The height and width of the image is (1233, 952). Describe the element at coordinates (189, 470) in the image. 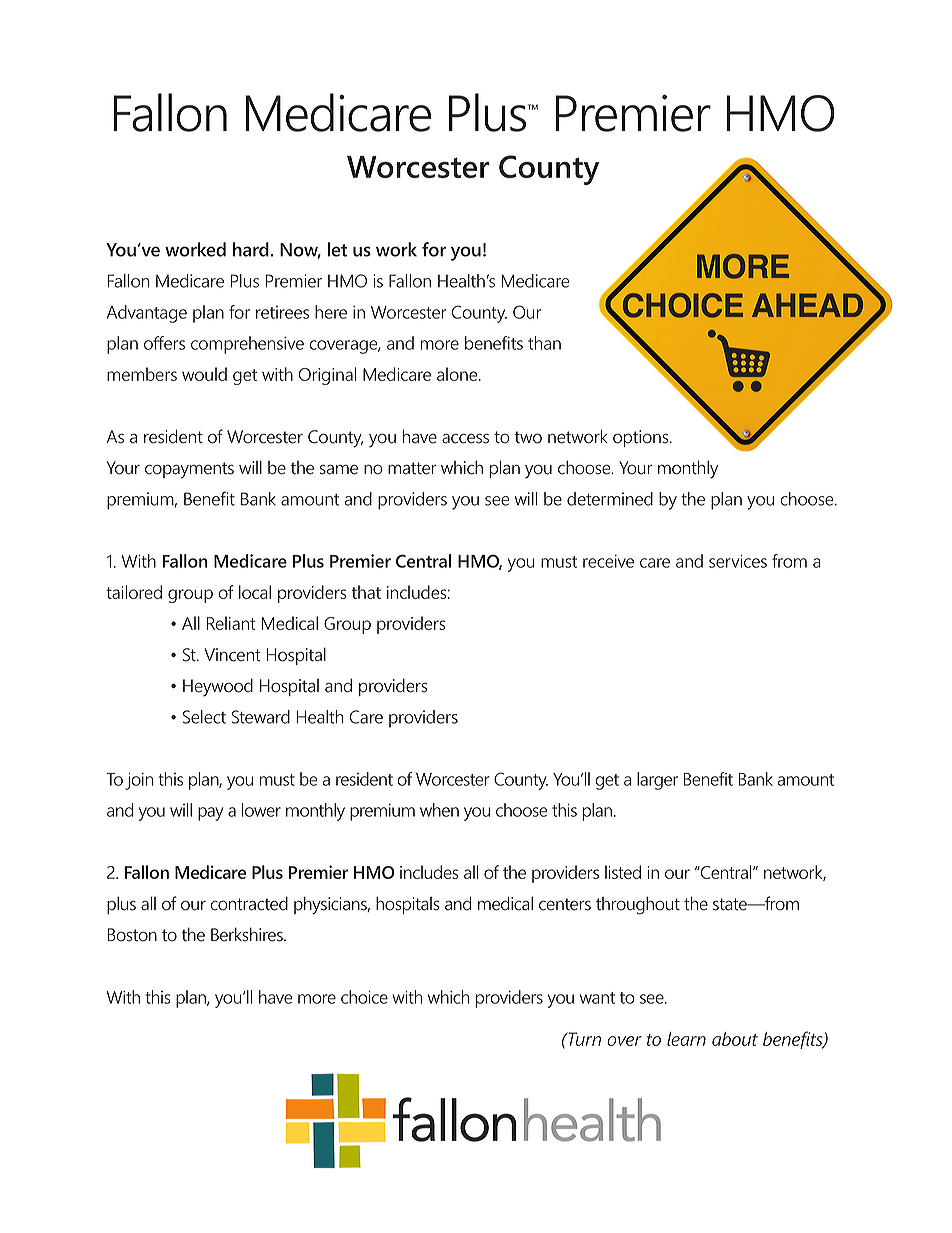

I see `copayments` at that location.
